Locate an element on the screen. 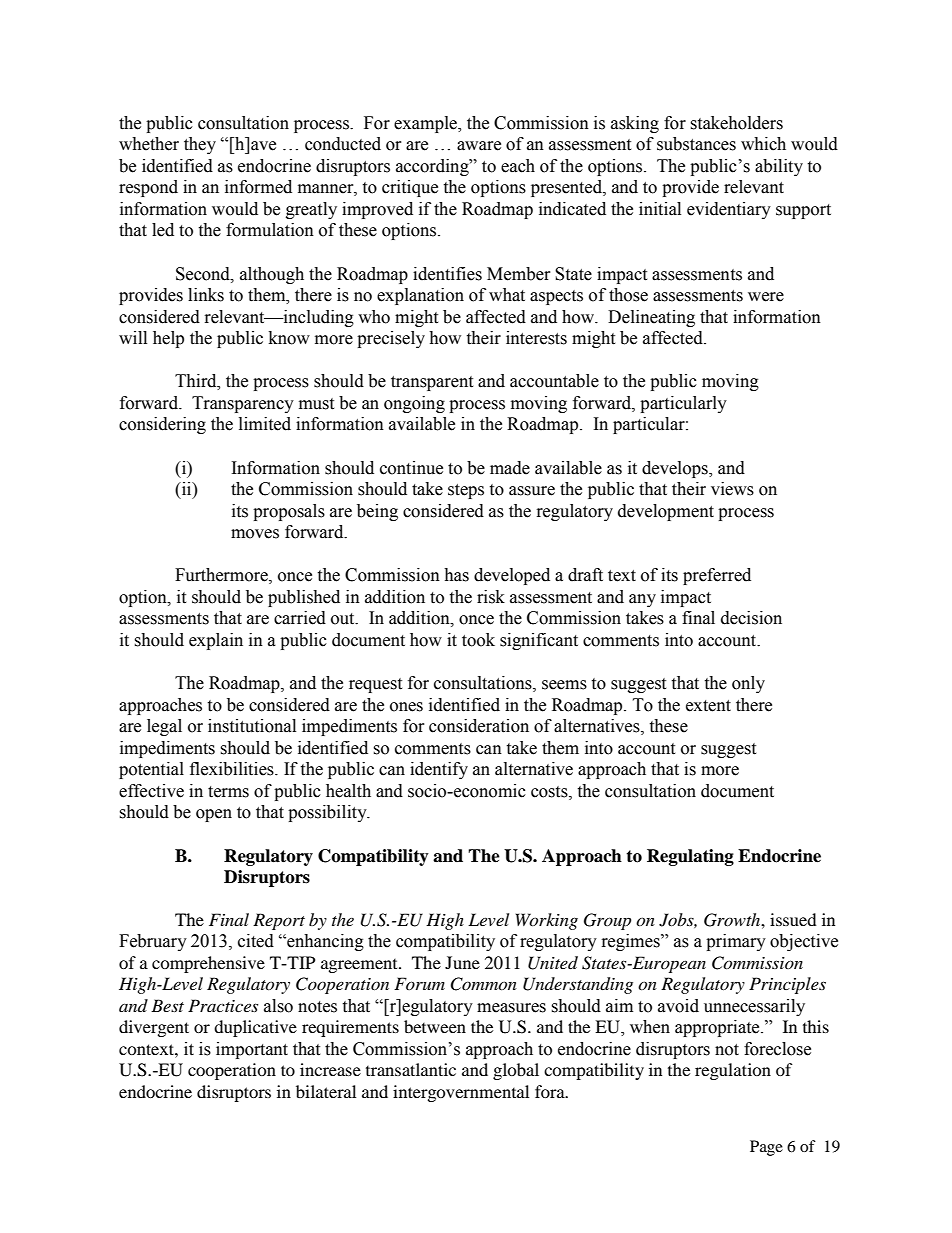 The image size is (952, 1233). aware is located at coordinates (479, 146).
